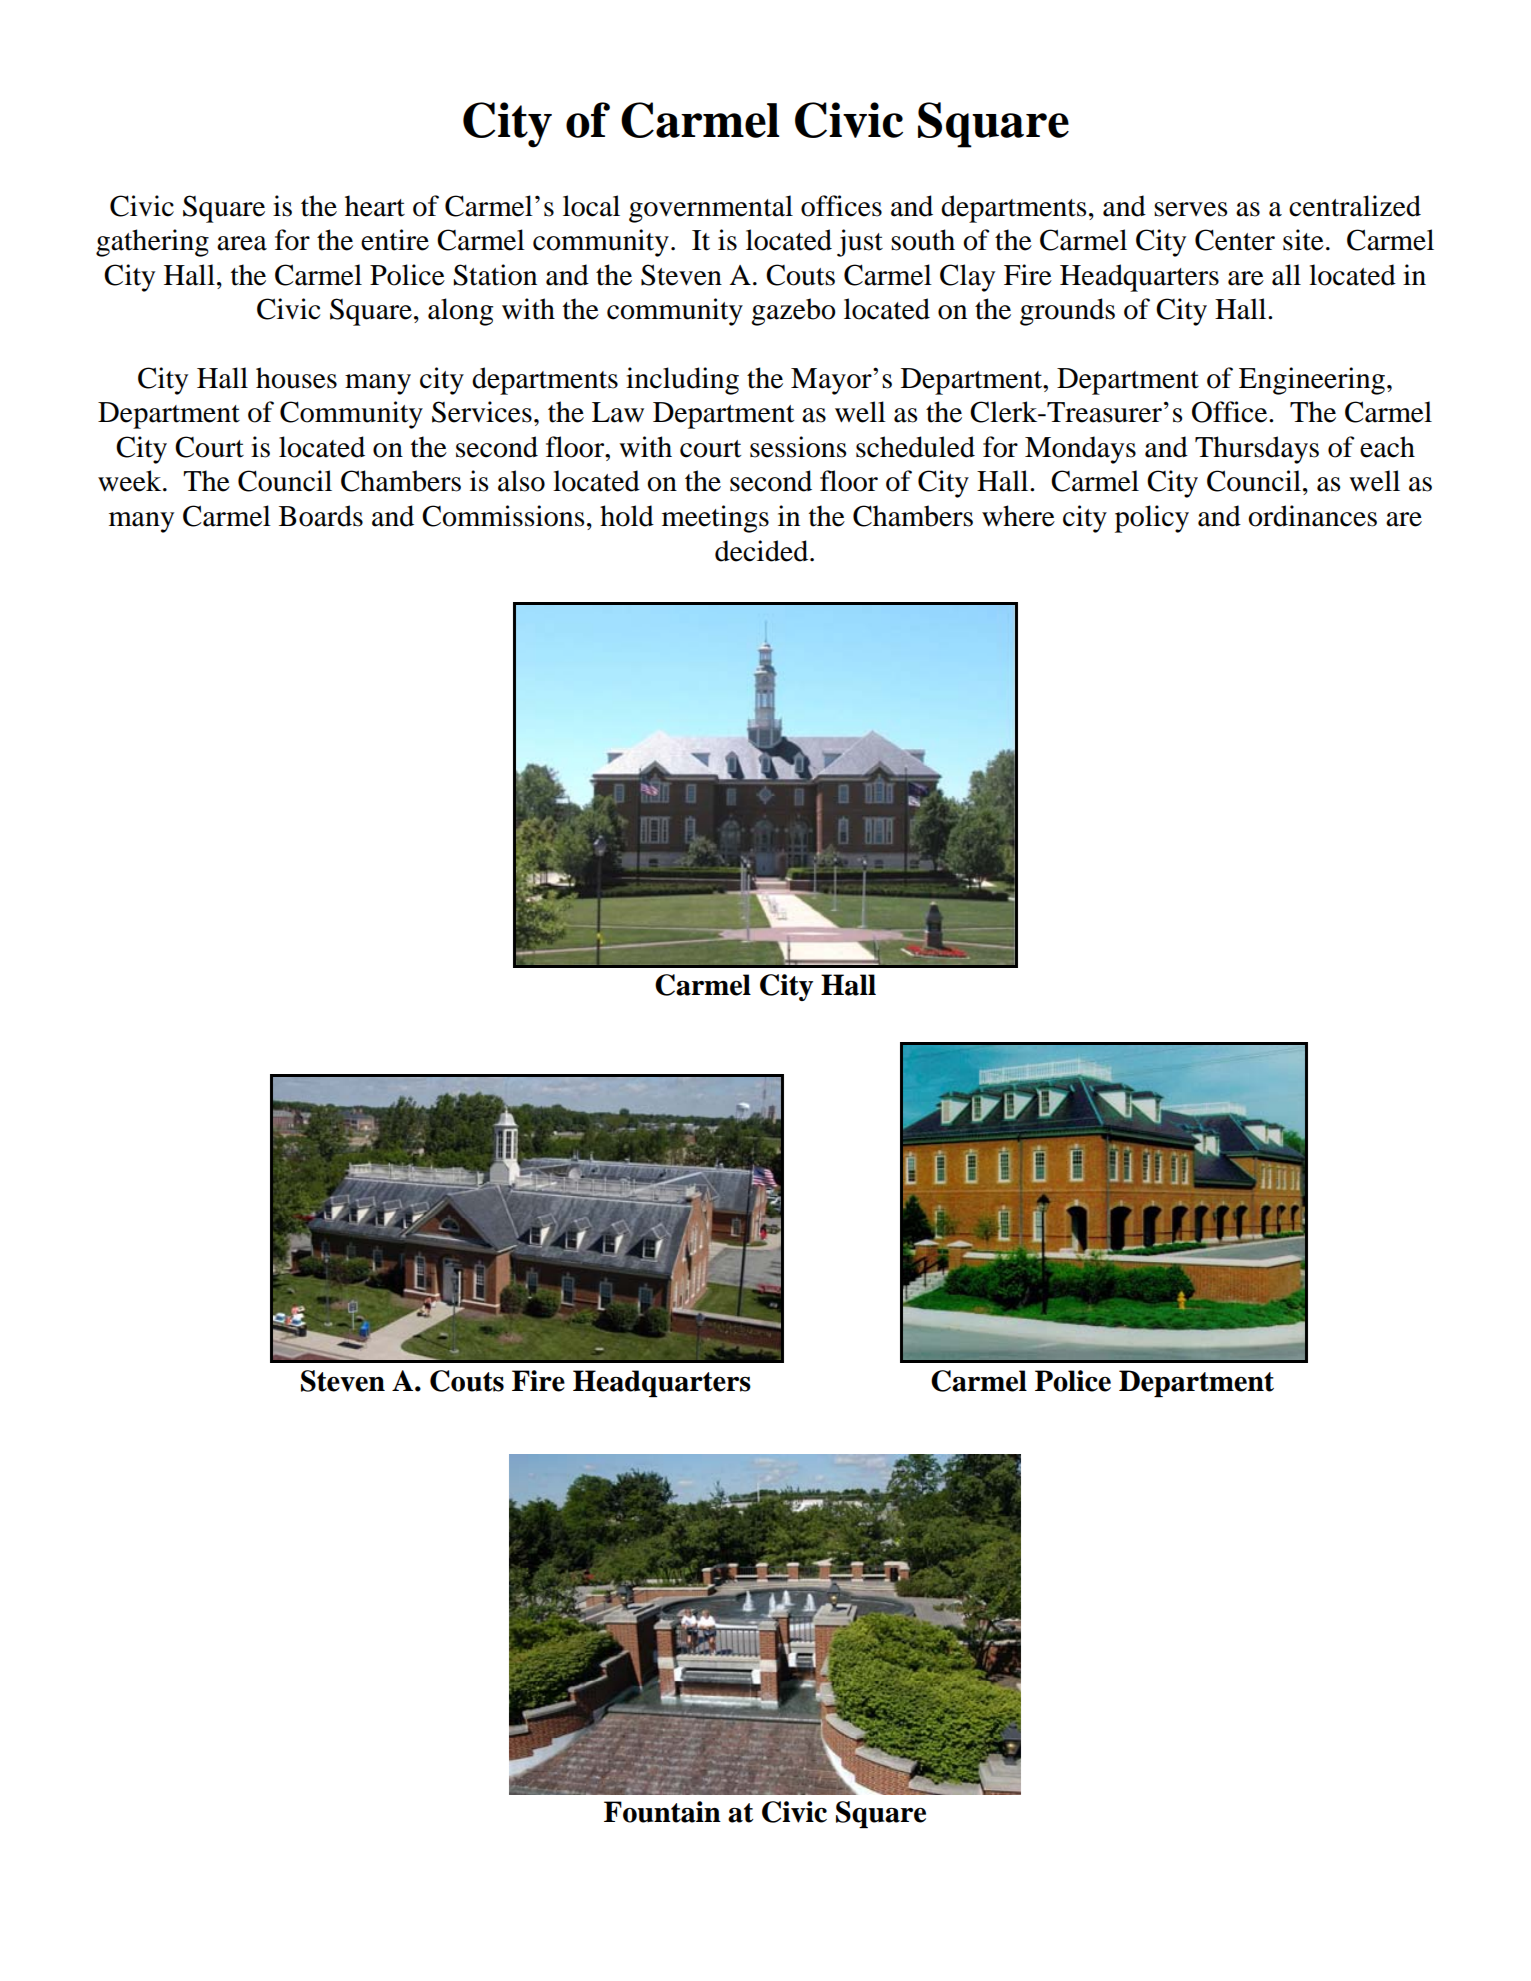 This screenshot has width=1531, height=1981. Describe the element at coordinates (1312, 381) in the screenshot. I see `Engineering` at that location.
